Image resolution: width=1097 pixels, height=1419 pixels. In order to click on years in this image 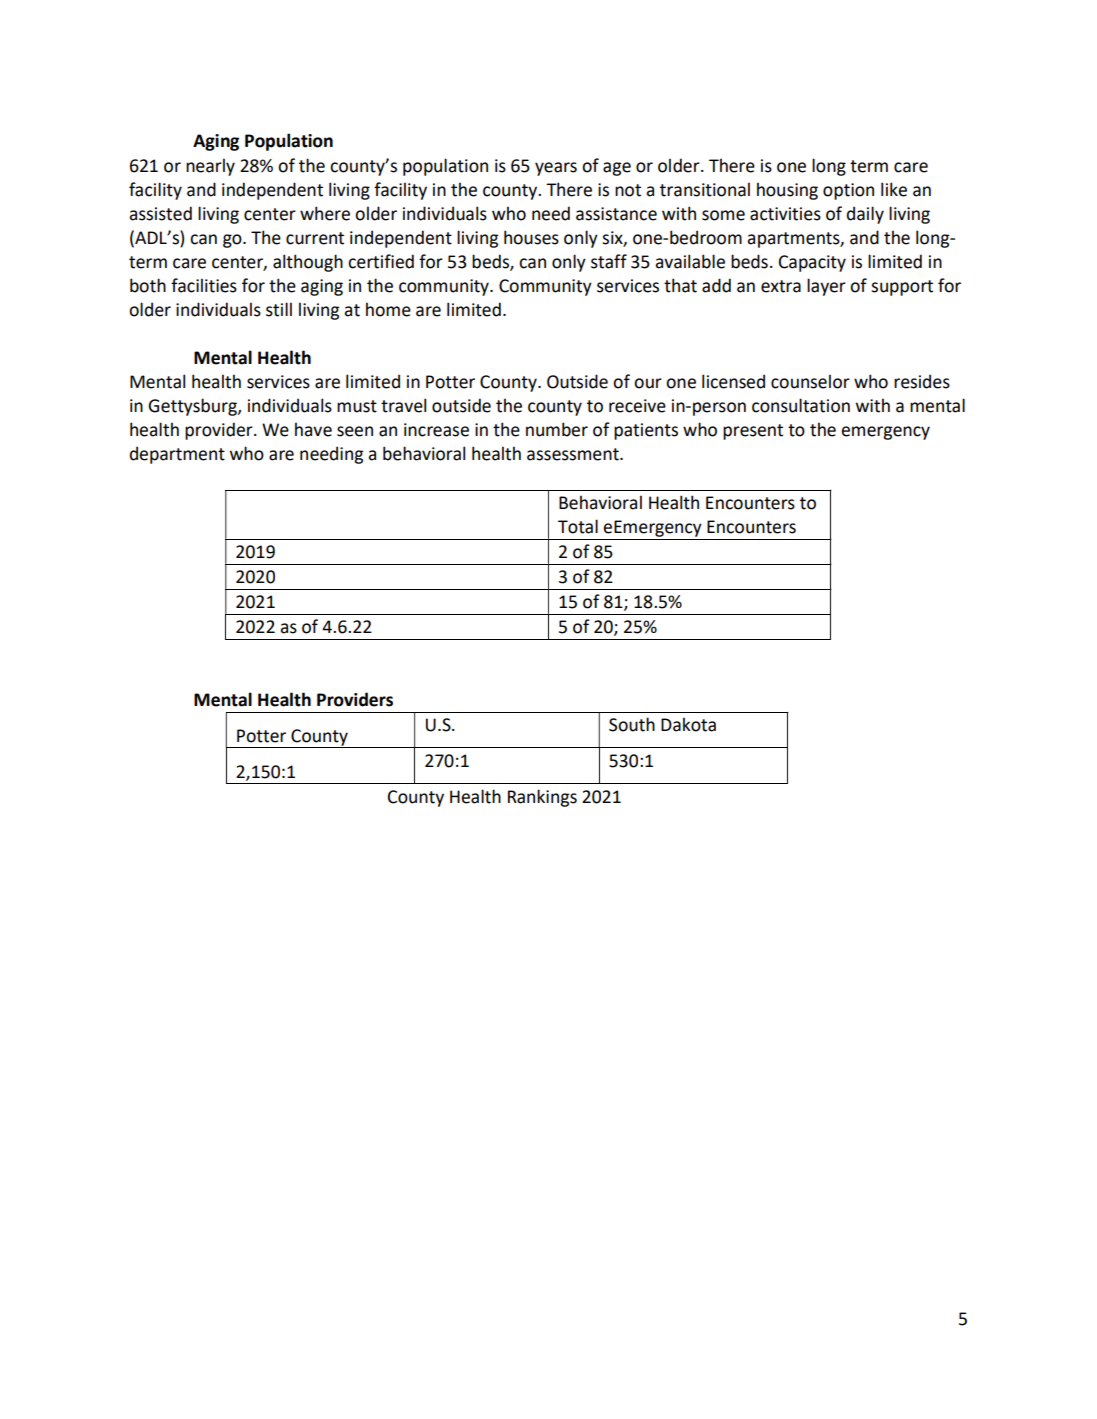, I will do `click(556, 169)`.
